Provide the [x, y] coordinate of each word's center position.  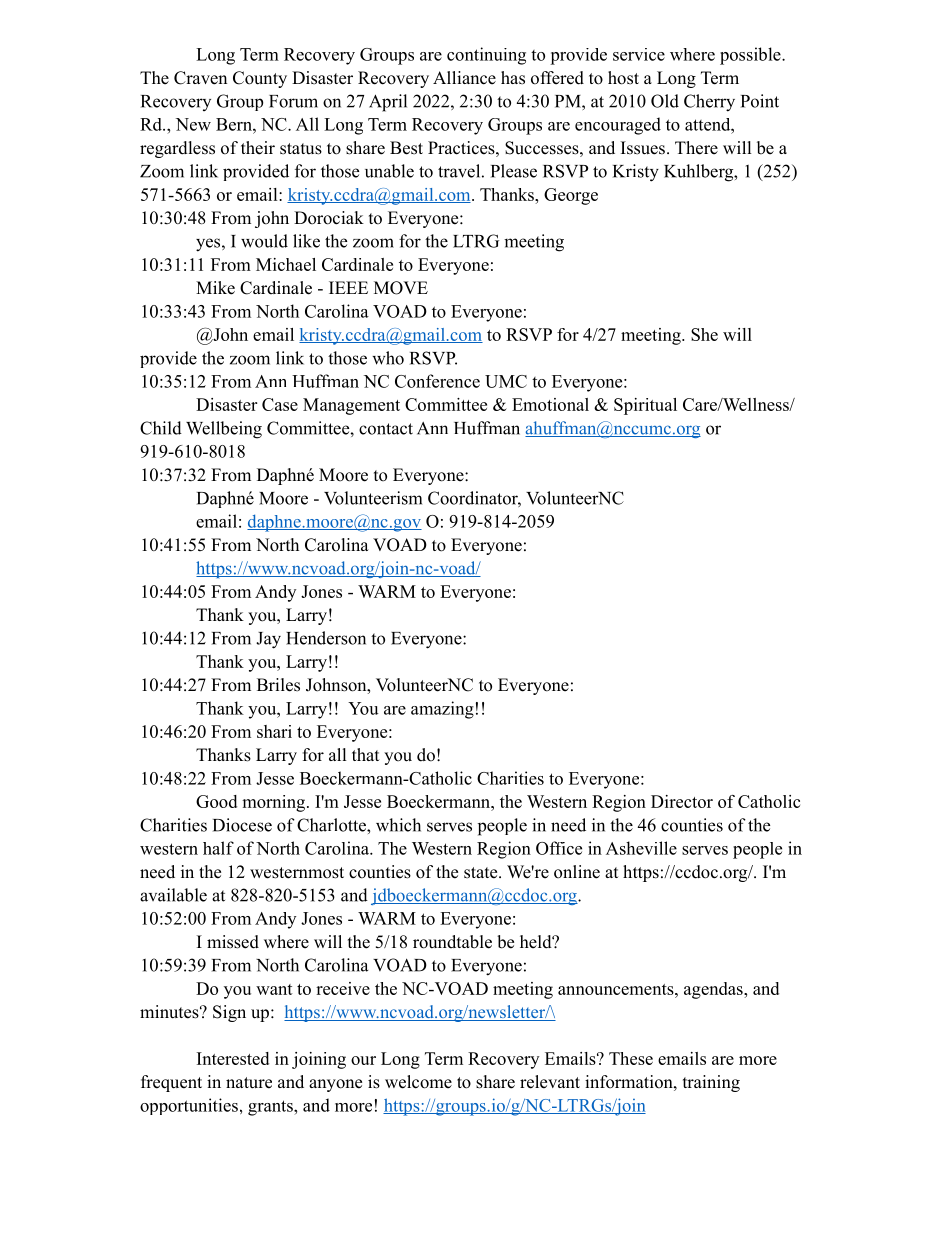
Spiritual [645, 406]
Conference [437, 381]
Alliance [464, 78]
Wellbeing [224, 430]
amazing [442, 710]
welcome [418, 1082]
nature [249, 1083]
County [260, 79]
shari [274, 731]
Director [682, 801]
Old [665, 101]
